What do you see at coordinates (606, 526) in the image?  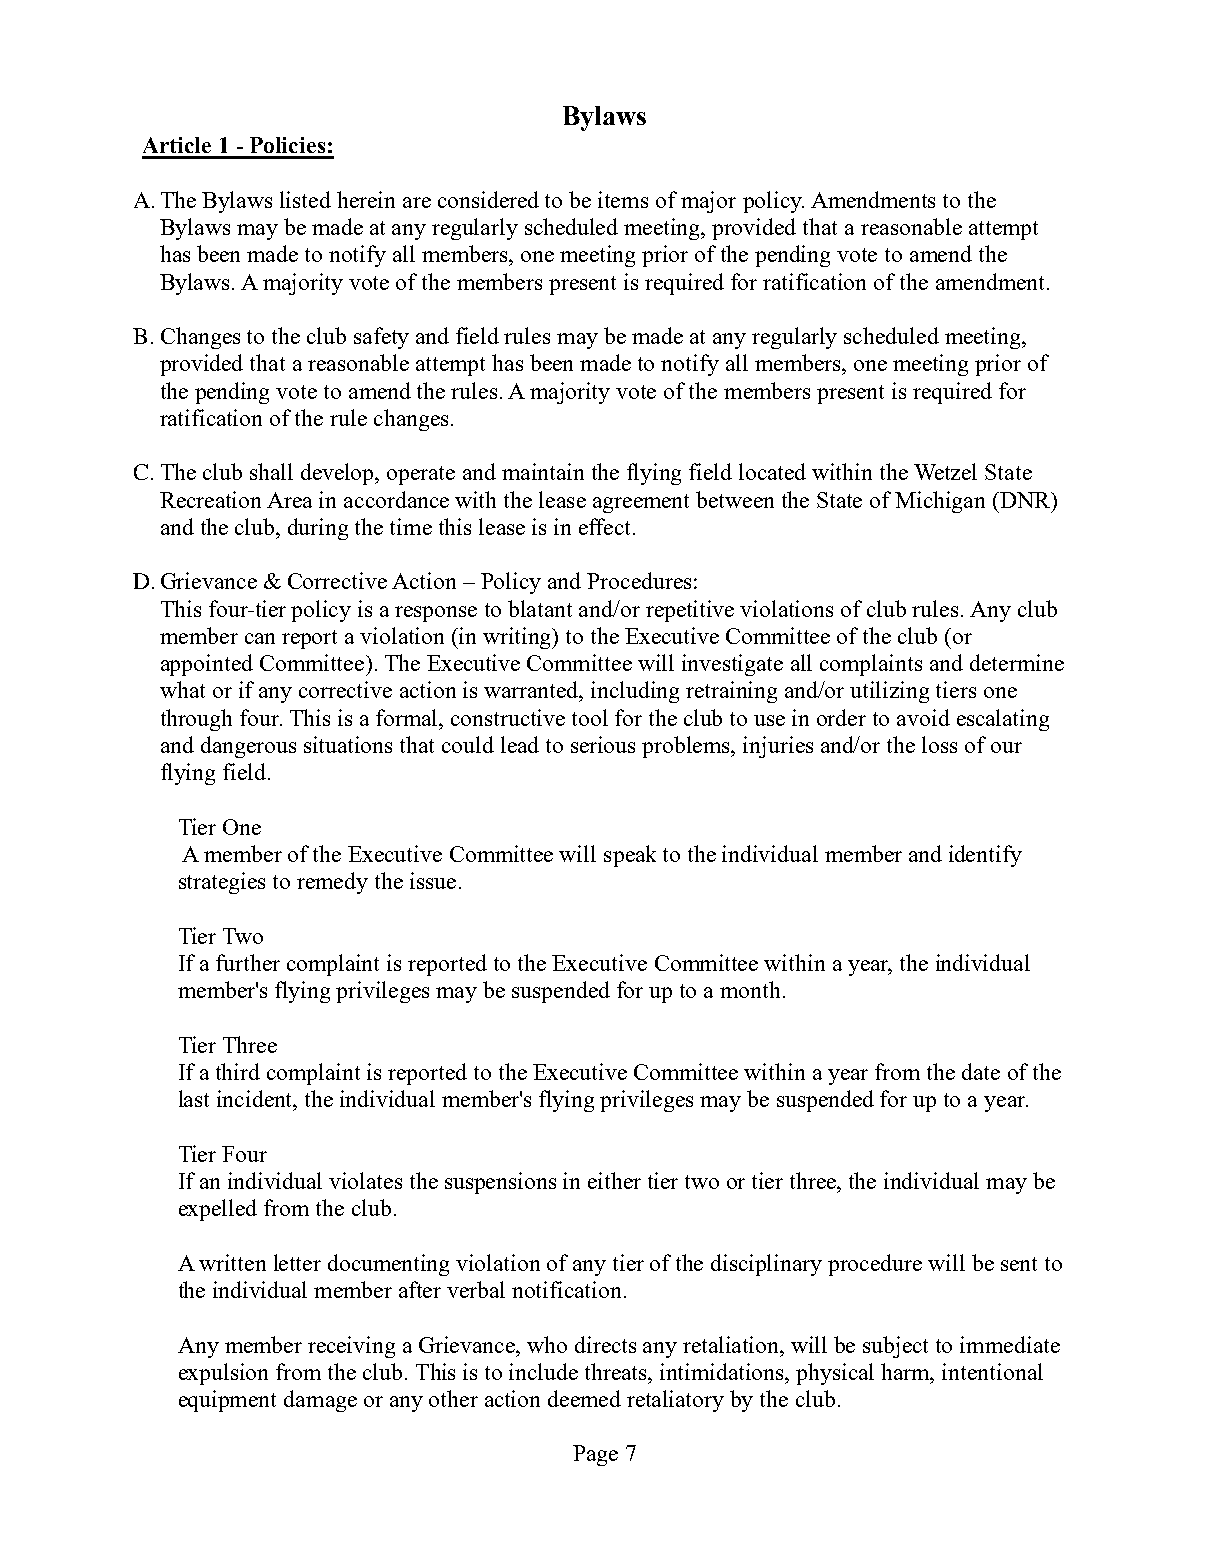 I see `effect` at bounding box center [606, 526].
